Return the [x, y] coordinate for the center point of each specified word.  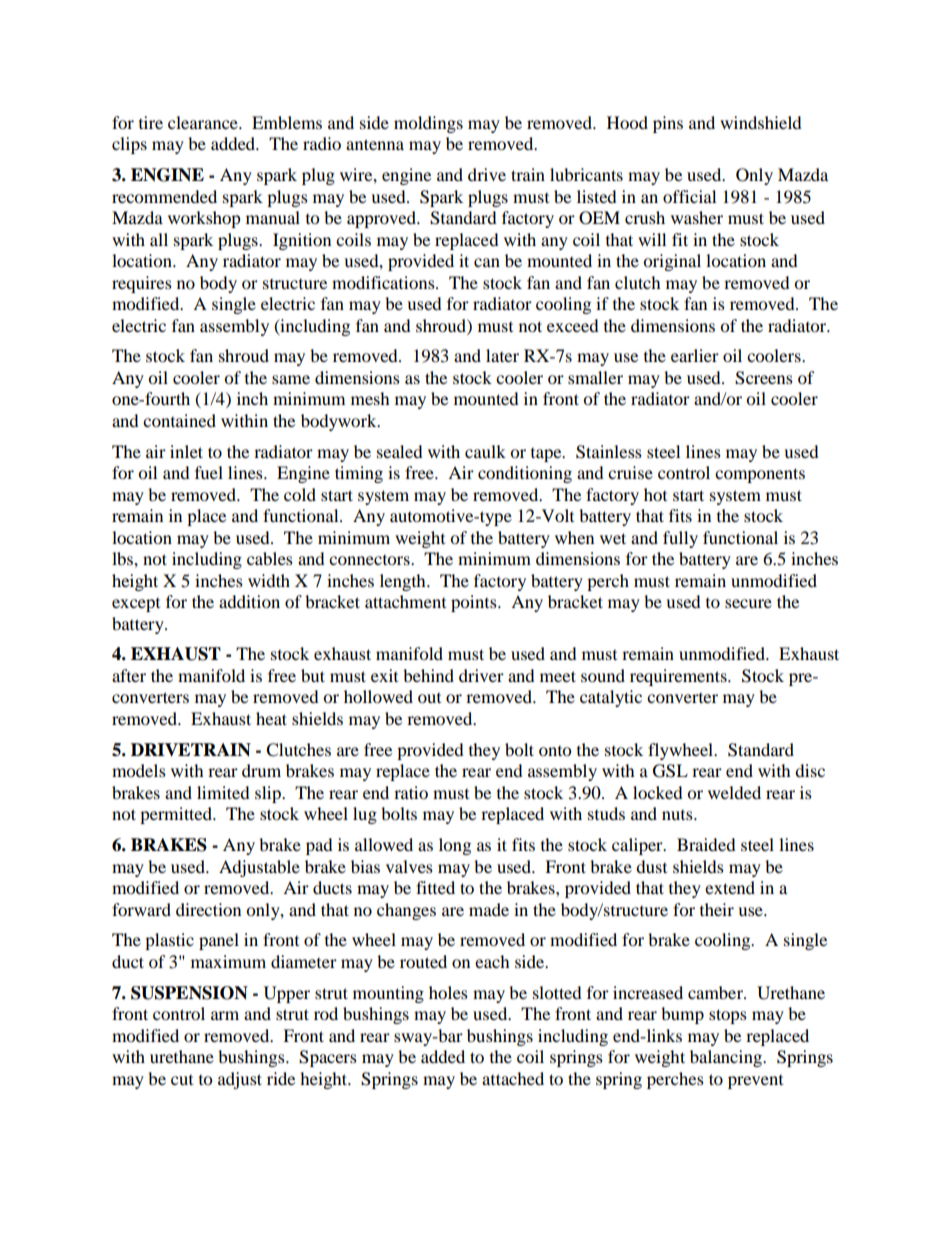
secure [748, 603]
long [455, 846]
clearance [204, 122]
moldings [428, 124]
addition [249, 601]
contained [179, 420]
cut [182, 1080]
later [502, 355]
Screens [764, 378]
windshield [761, 122]
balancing [727, 1058]
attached [513, 1078]
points [475, 603]
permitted [177, 815]
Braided [706, 844]
